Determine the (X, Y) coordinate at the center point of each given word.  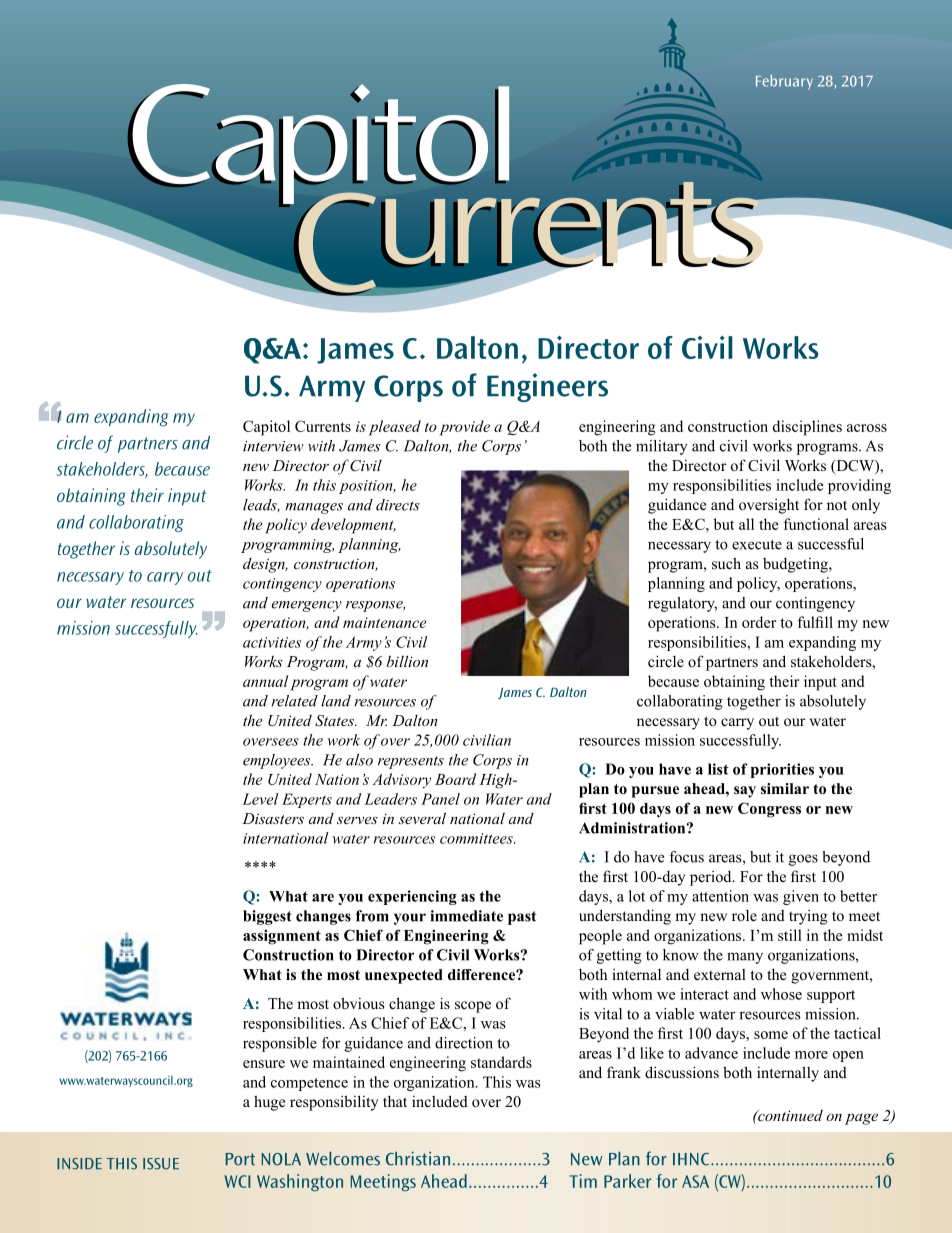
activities (272, 642)
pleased (395, 428)
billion (407, 661)
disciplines (807, 428)
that (395, 1101)
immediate (467, 916)
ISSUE (161, 1164)
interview (273, 446)
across (867, 428)
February (784, 82)
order (759, 622)
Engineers (547, 387)
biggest (267, 917)
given (801, 897)
